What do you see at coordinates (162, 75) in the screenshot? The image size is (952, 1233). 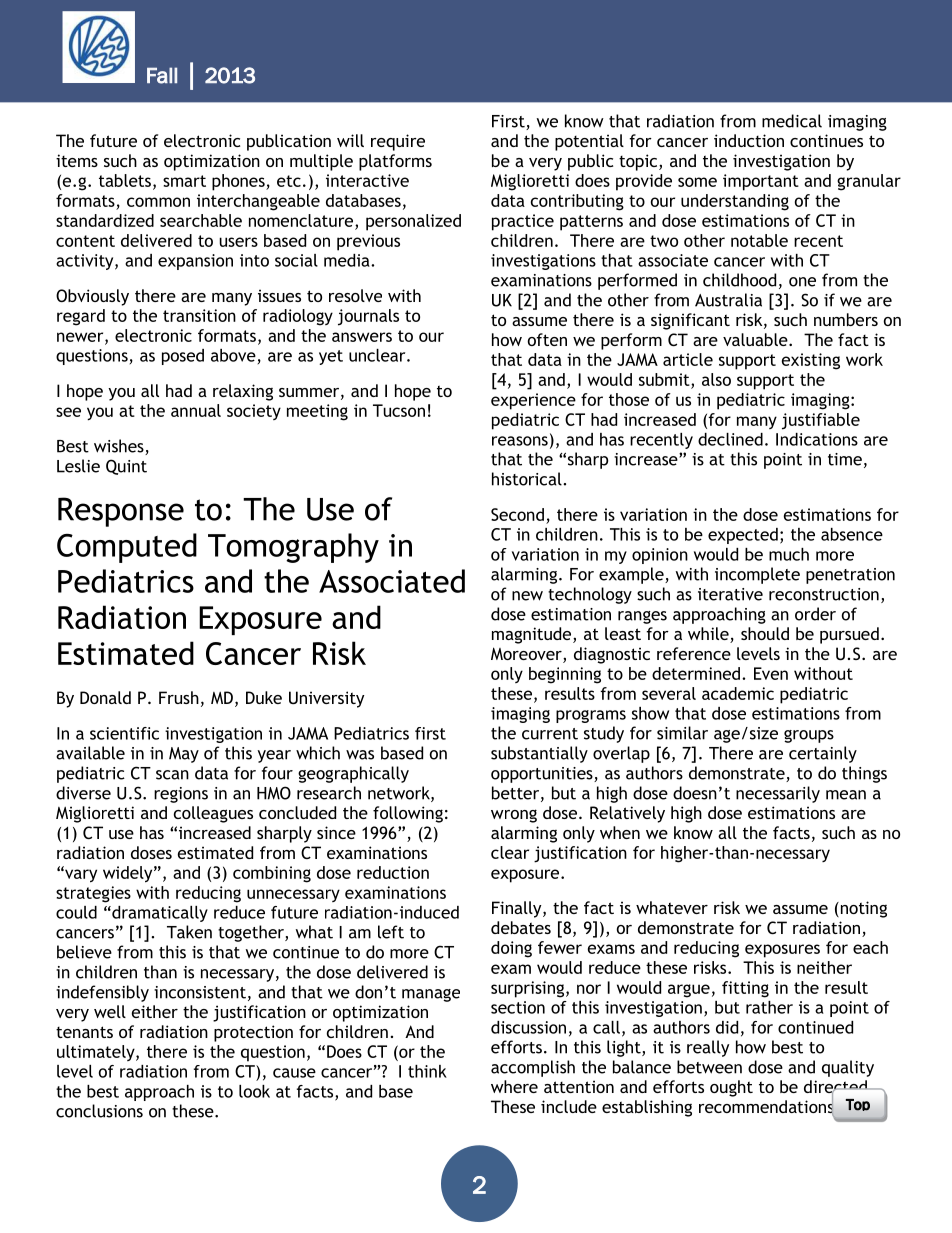 I see `Fall` at bounding box center [162, 75].
